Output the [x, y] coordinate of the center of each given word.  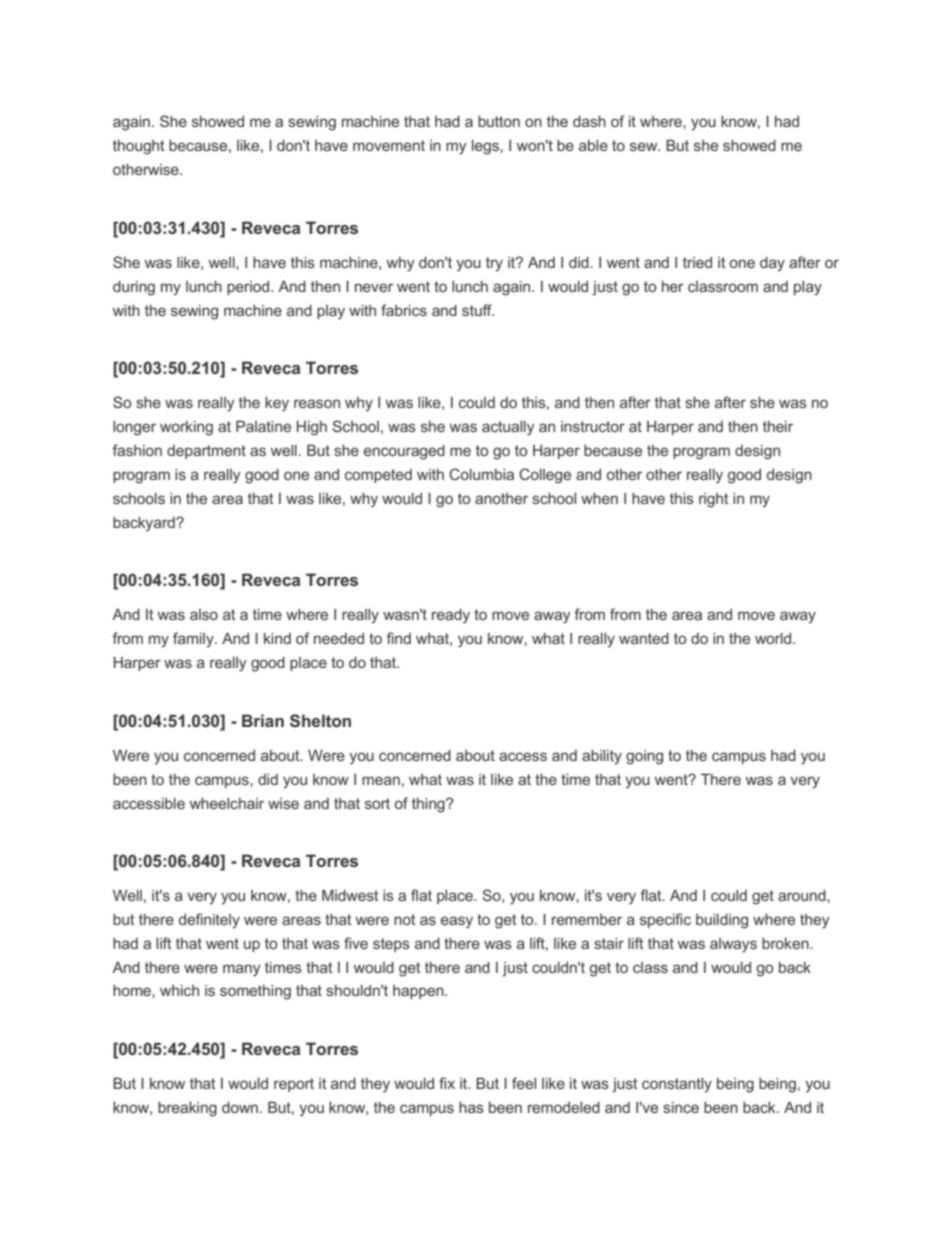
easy [457, 922]
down [240, 1107]
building [722, 921]
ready [451, 616]
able [593, 145]
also [204, 614]
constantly [677, 1085]
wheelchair [227, 803]
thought [139, 147]
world [774, 638]
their [778, 426]
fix [447, 1083]
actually [508, 428]
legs [486, 147]
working [186, 428]
